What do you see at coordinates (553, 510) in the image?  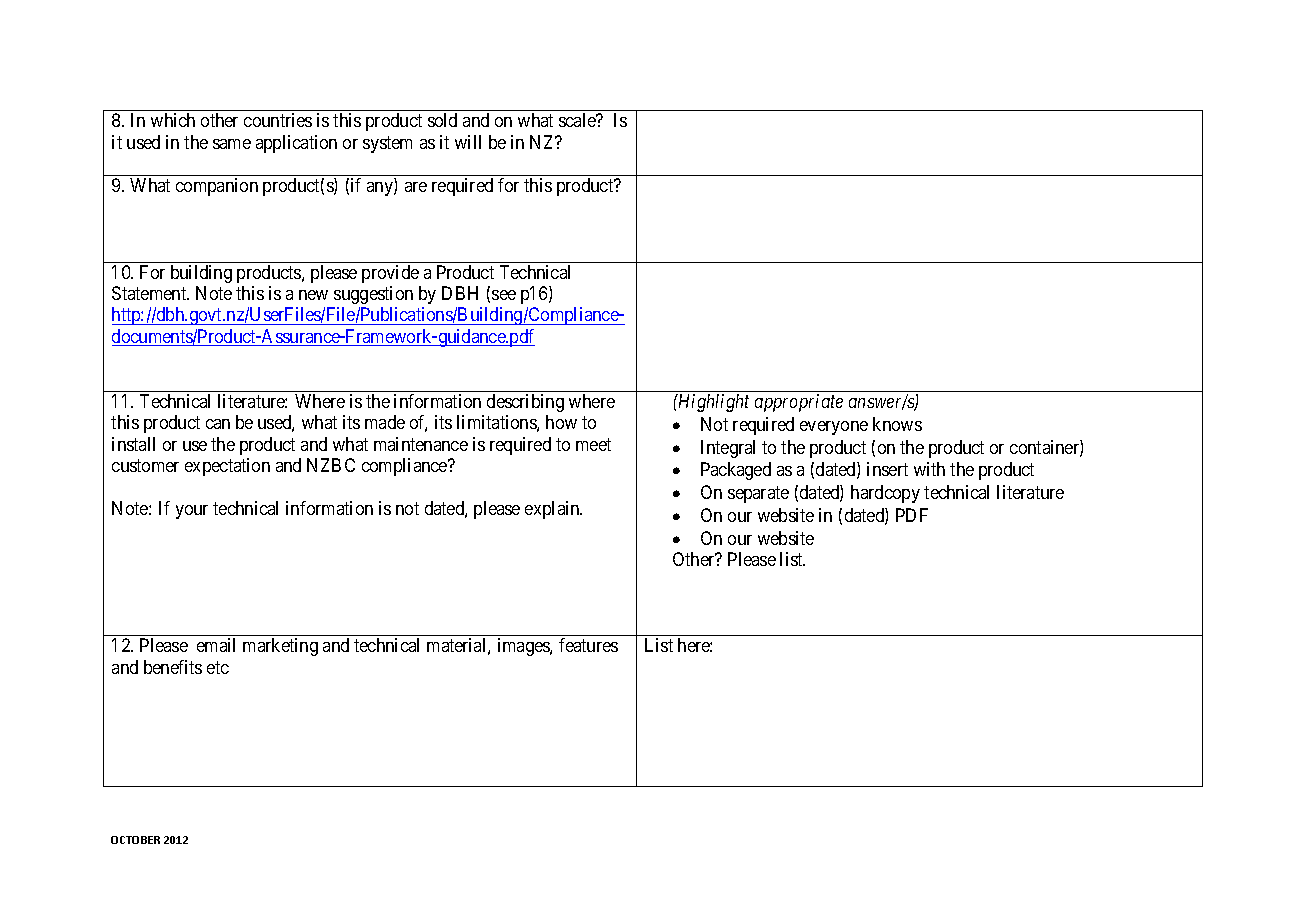 I see `explain` at bounding box center [553, 510].
